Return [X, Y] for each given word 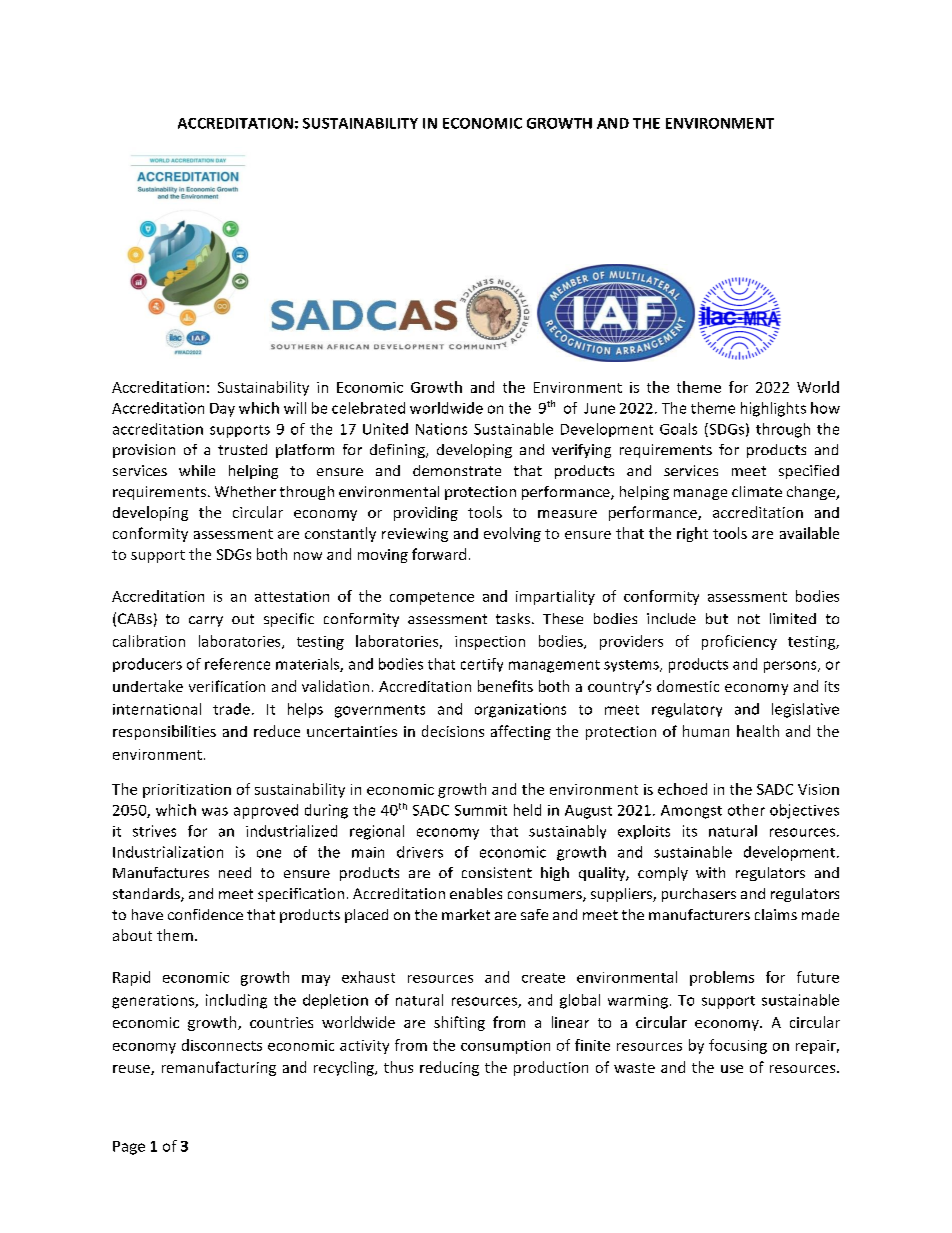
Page [129, 1148]
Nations [441, 429]
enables [476, 893]
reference [237, 664]
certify [482, 665]
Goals [678, 429]
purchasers [699, 895]
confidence [205, 914]
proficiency [739, 642]
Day [222, 410]
